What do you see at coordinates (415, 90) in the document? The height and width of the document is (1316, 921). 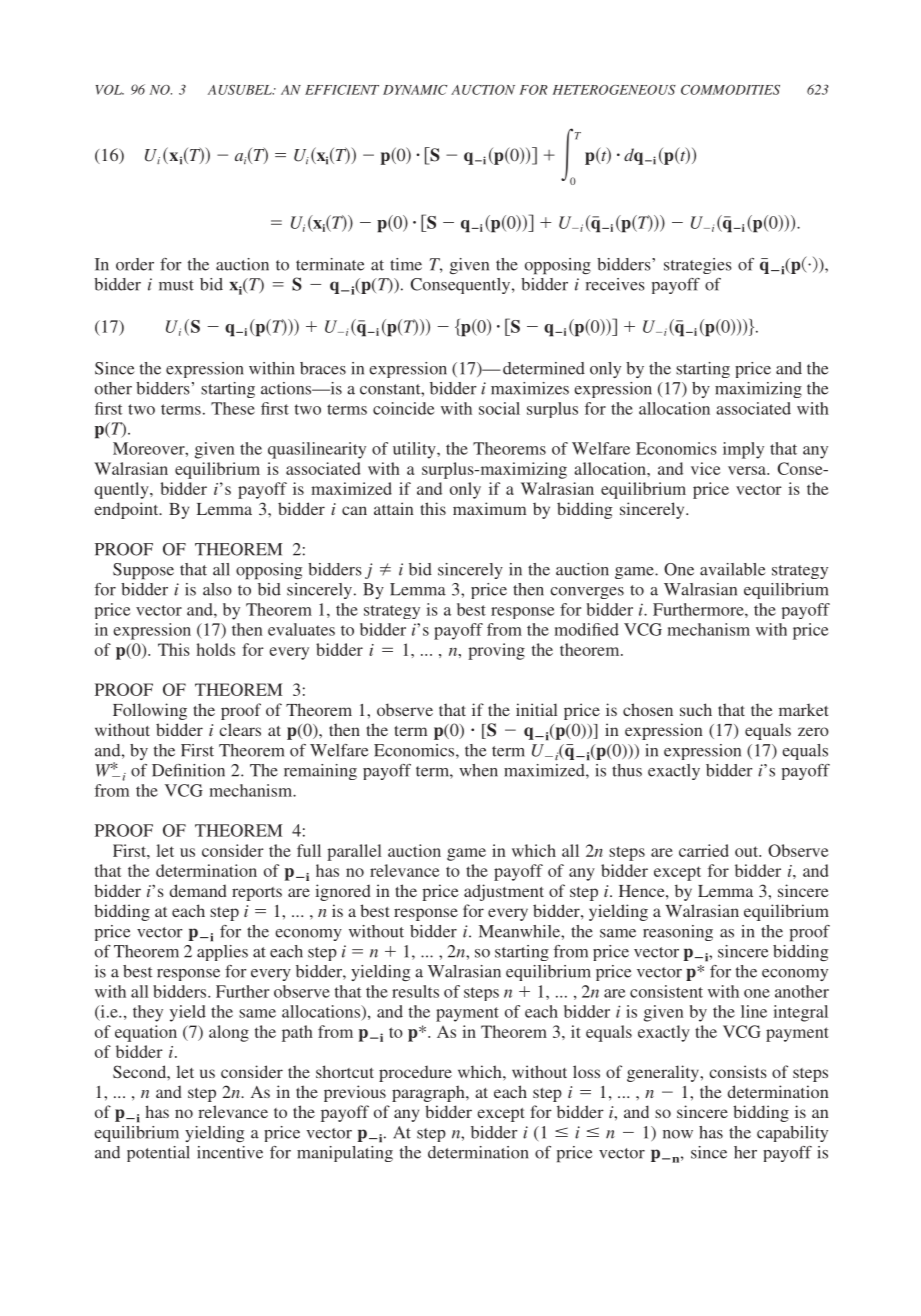 I see `DYNAMIC` at bounding box center [415, 90].
